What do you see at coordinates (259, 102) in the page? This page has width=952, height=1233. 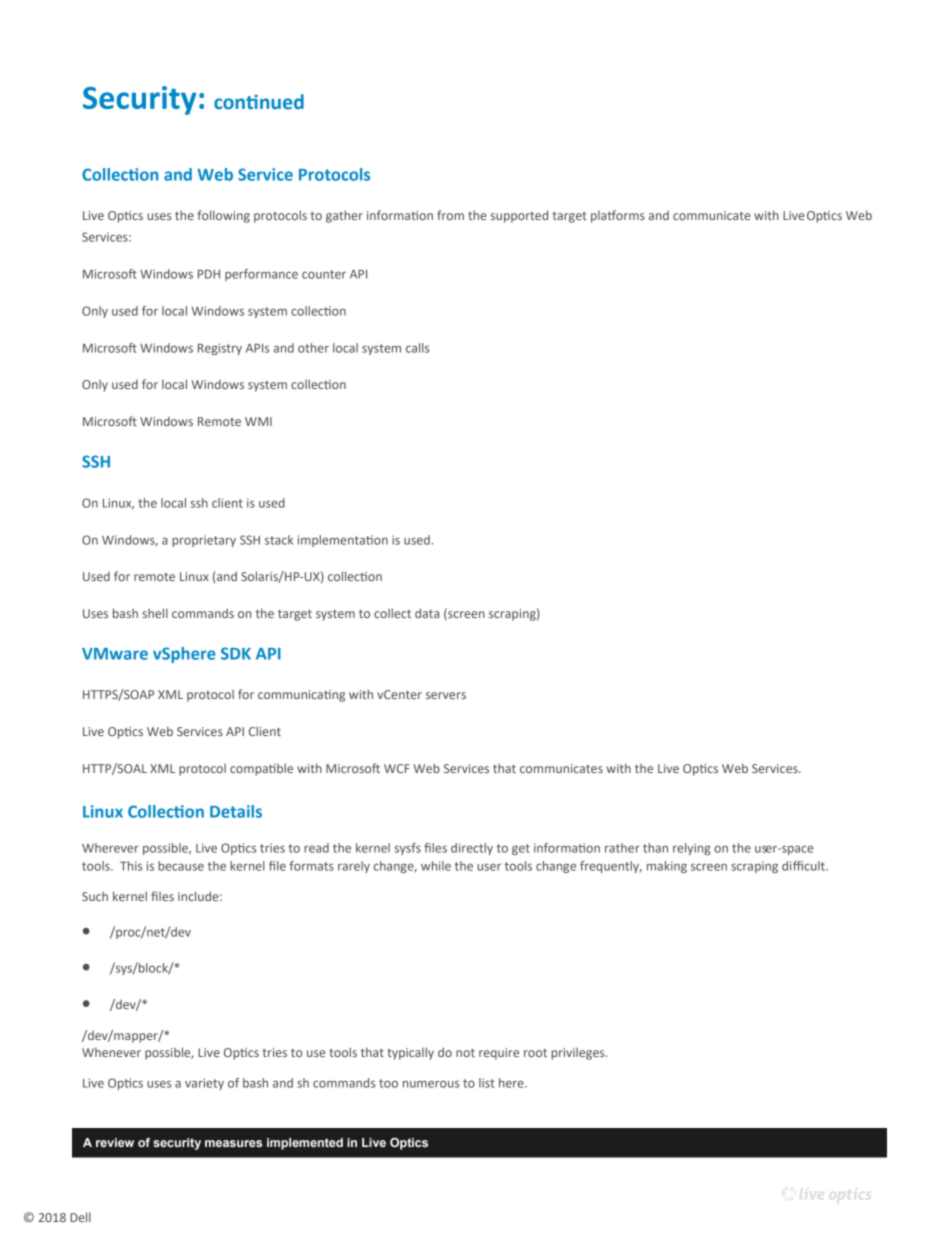 I see `continued` at bounding box center [259, 102].
